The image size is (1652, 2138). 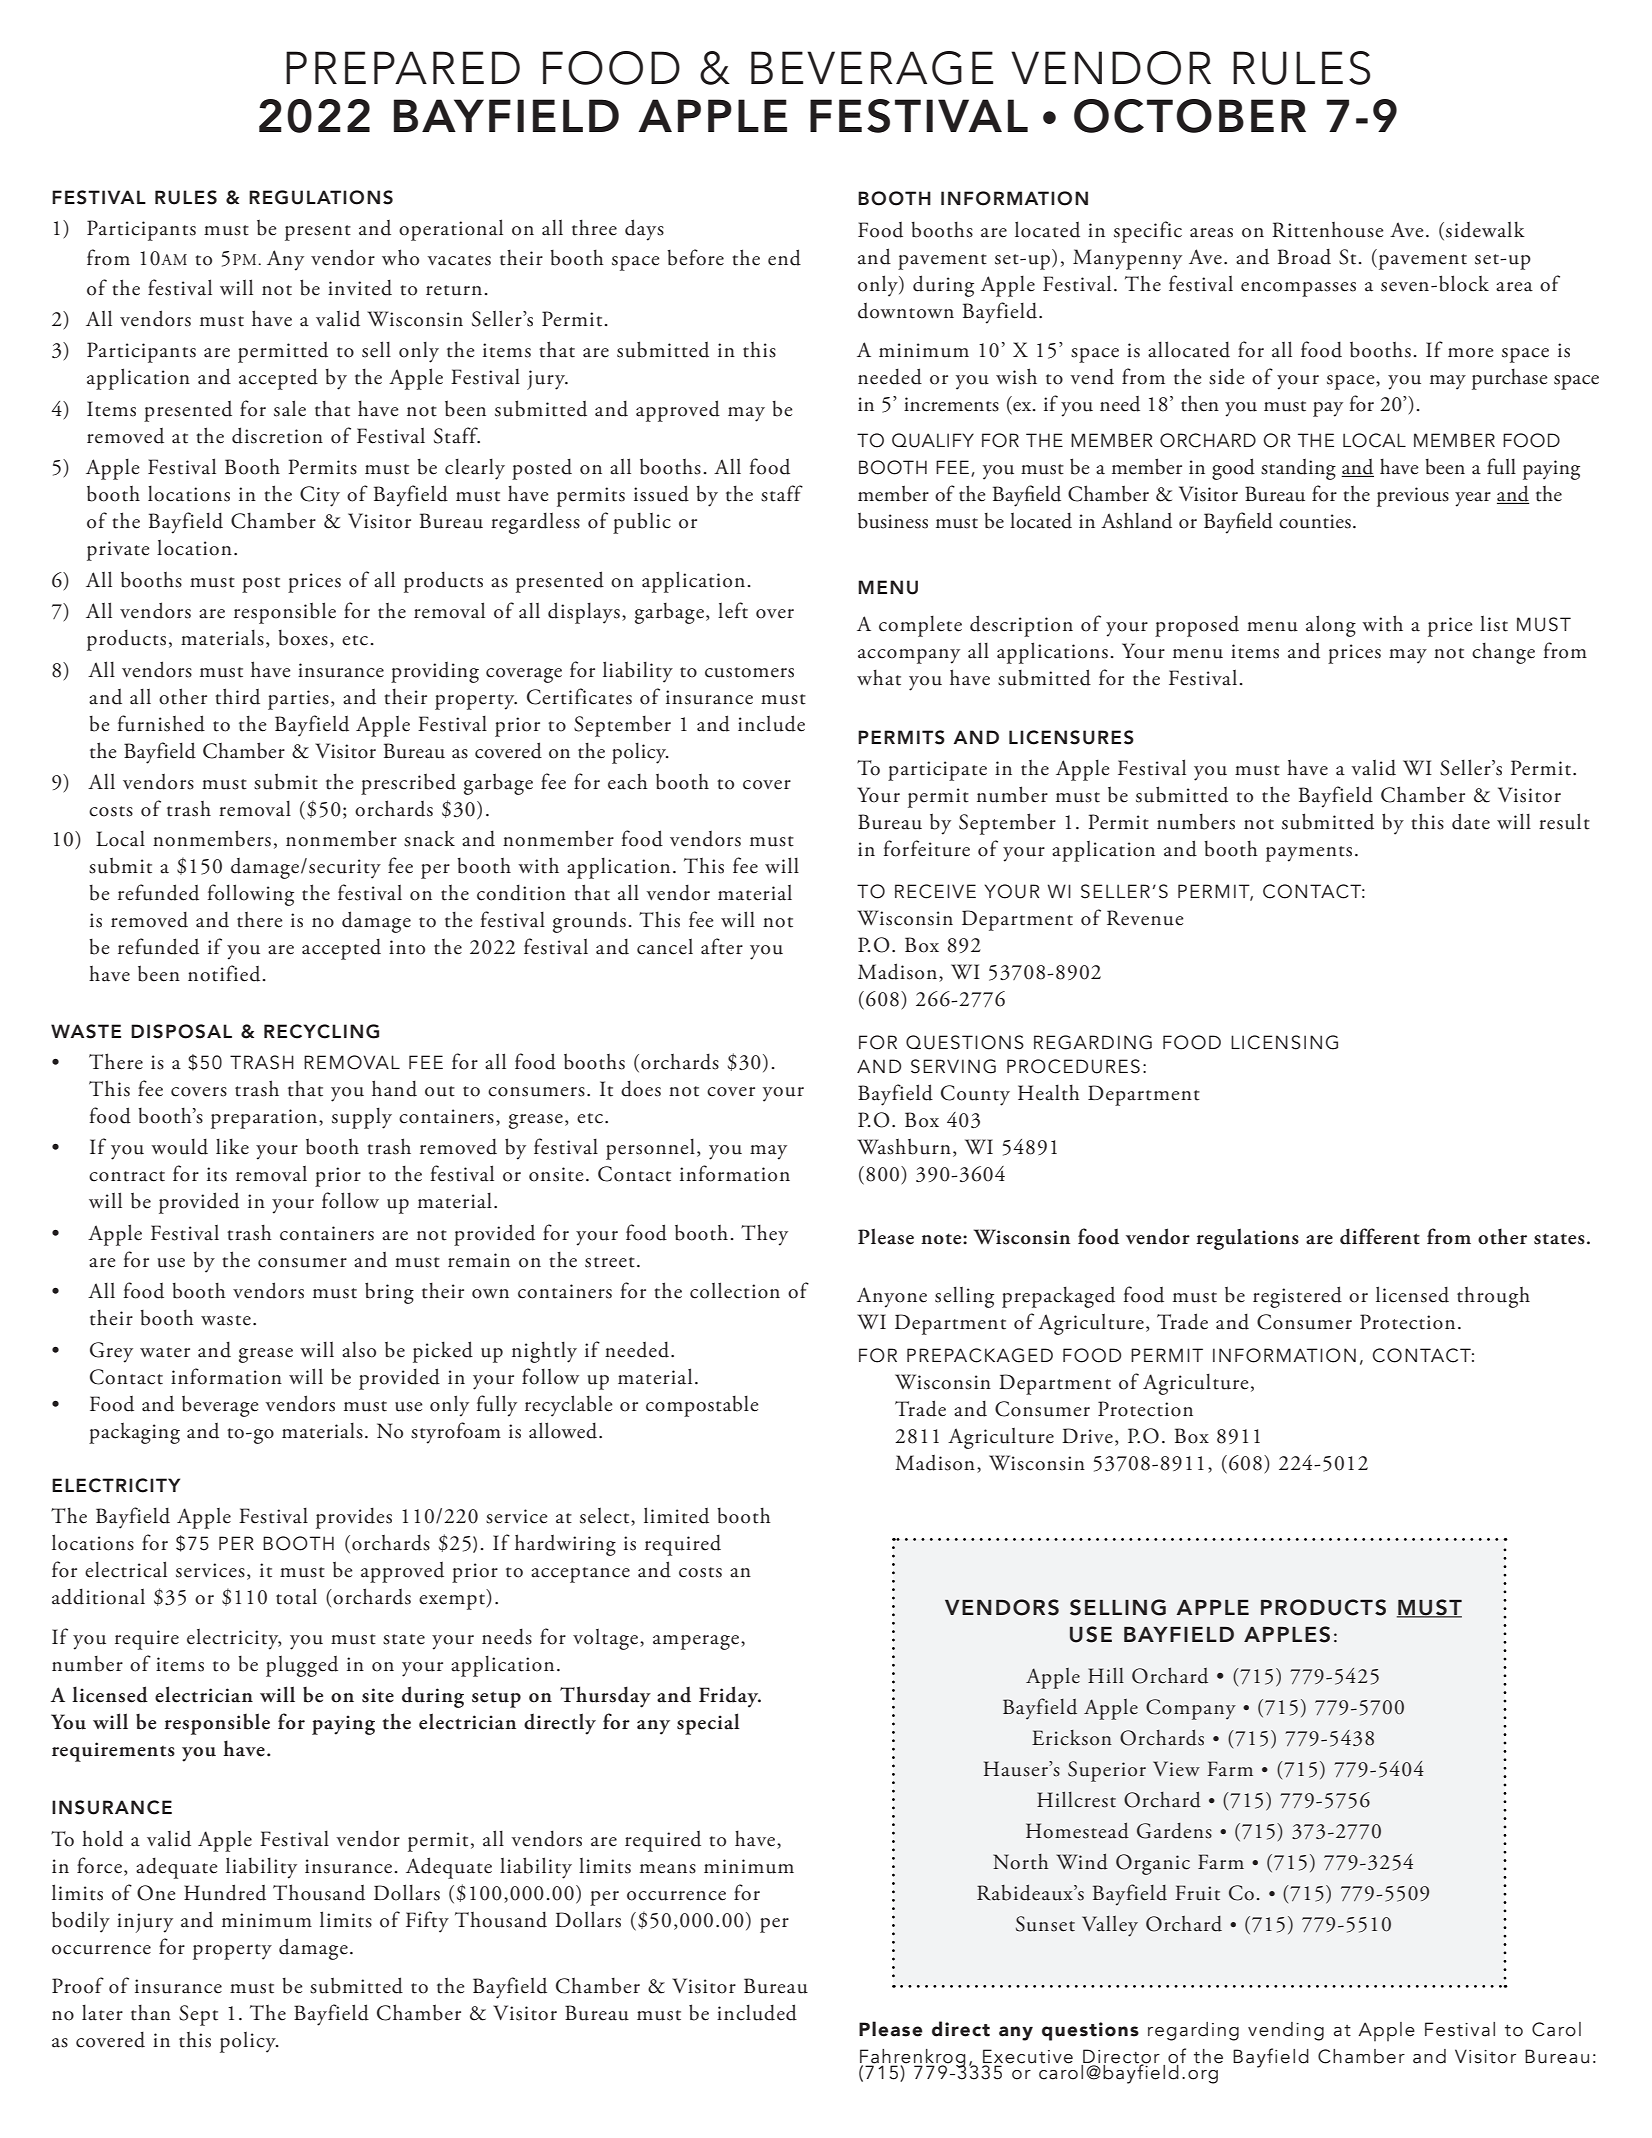 I want to click on water, so click(x=165, y=1352).
